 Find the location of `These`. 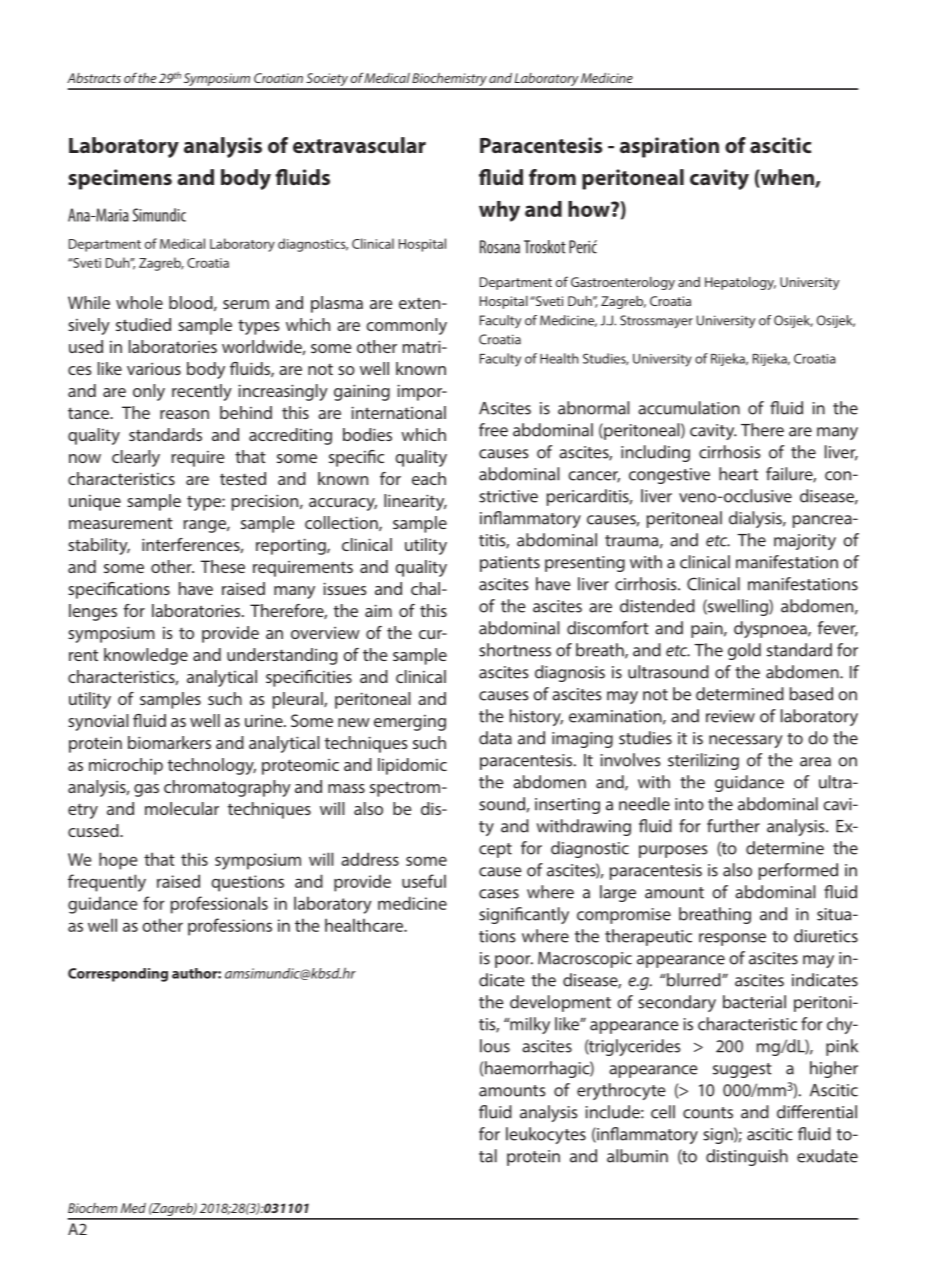

These is located at coordinates (222, 566).
